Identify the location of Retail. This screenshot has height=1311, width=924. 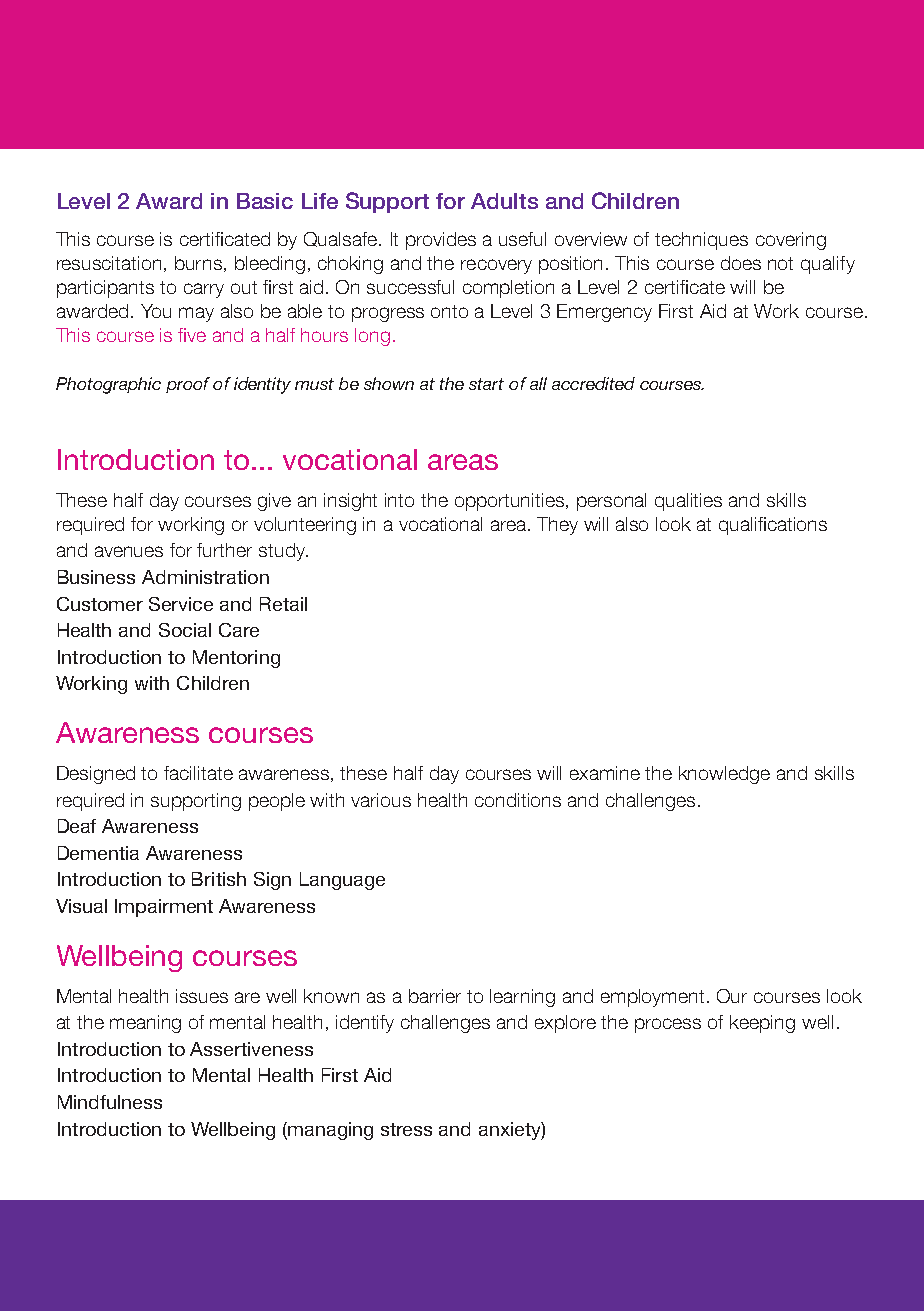
(283, 604).
